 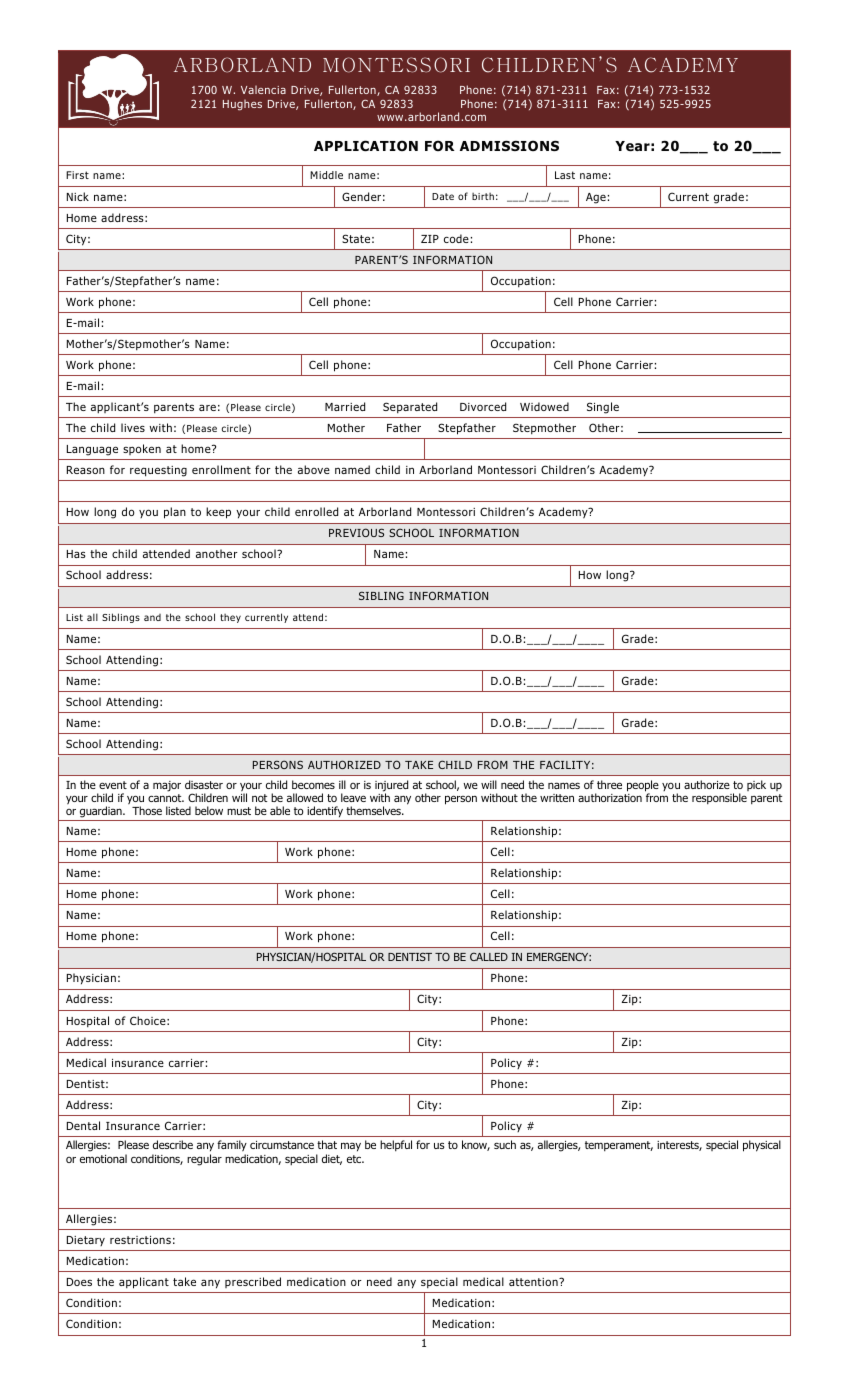 What do you see at coordinates (489, 956) in the screenshot?
I see `CALLED` at bounding box center [489, 956].
